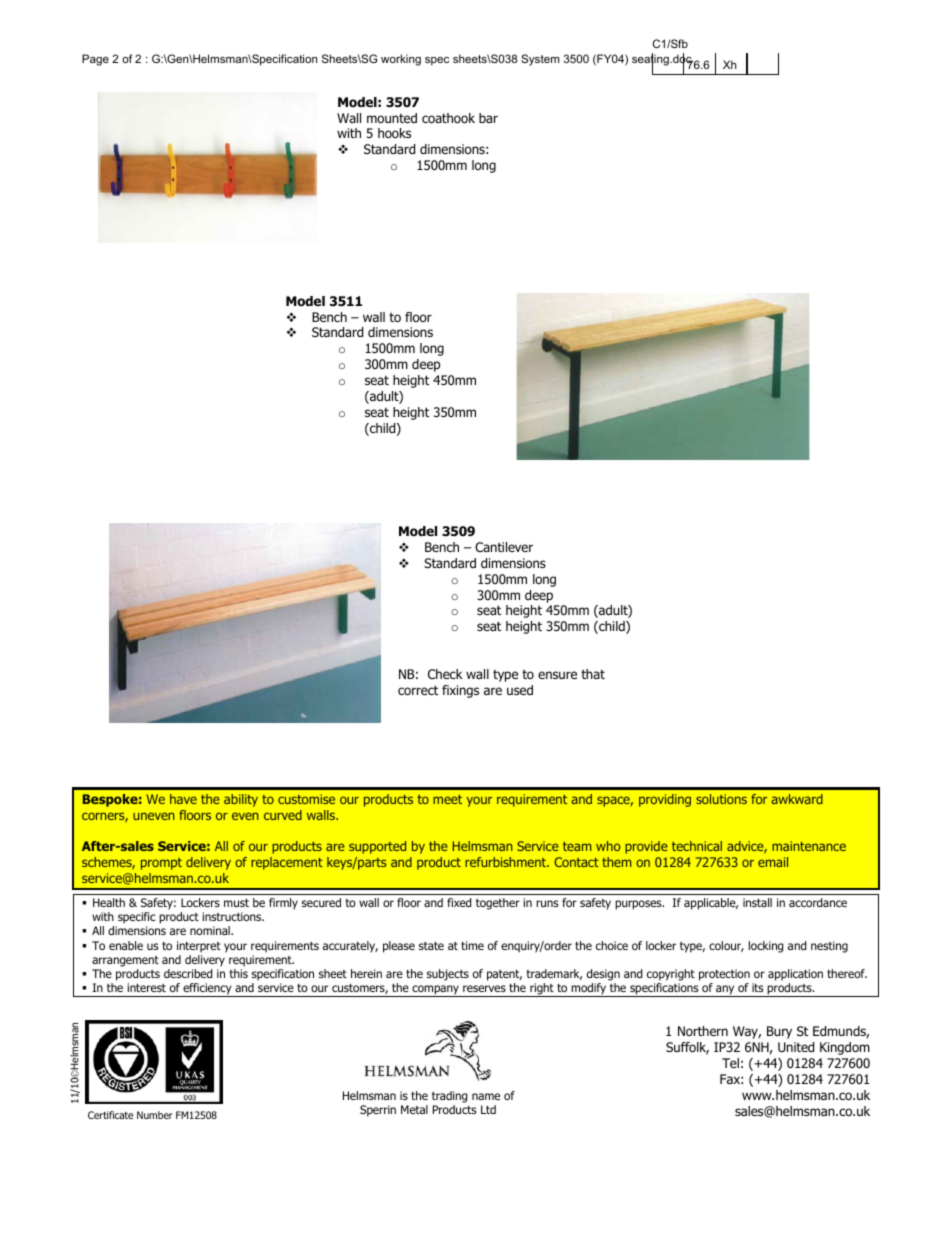 The width and height of the page is (952, 1233). What do you see at coordinates (488, 118) in the page?
I see `bar` at bounding box center [488, 118].
